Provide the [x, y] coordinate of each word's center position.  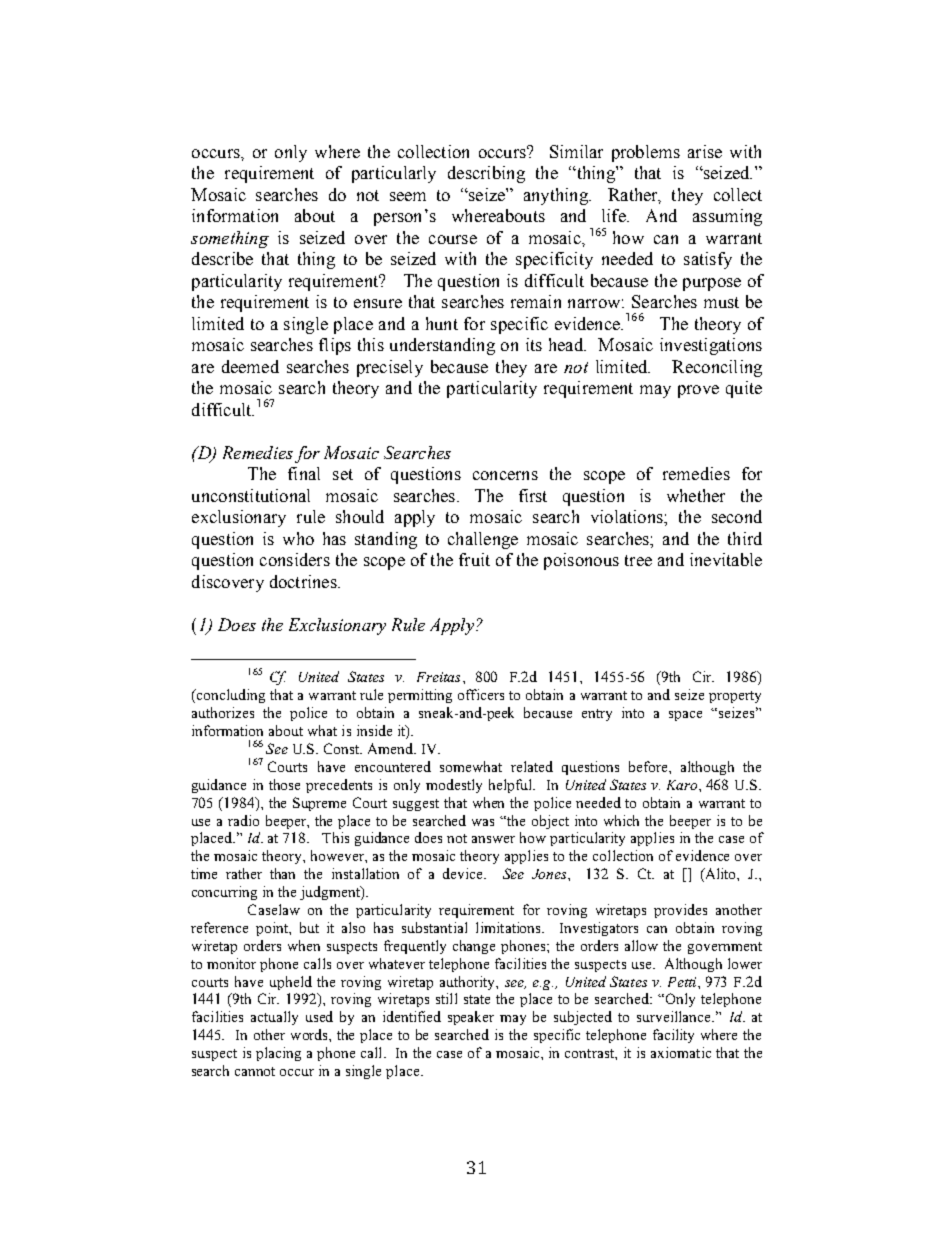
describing [486, 174]
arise [705, 151]
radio [243, 820]
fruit [474, 559]
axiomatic [681, 1052]
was [483, 822]
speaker [471, 1018]
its [534, 344]
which [621, 820]
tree [638, 560]
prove [698, 391]
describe [222, 258]
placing [278, 1054]
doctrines [304, 581]
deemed [250, 366]
